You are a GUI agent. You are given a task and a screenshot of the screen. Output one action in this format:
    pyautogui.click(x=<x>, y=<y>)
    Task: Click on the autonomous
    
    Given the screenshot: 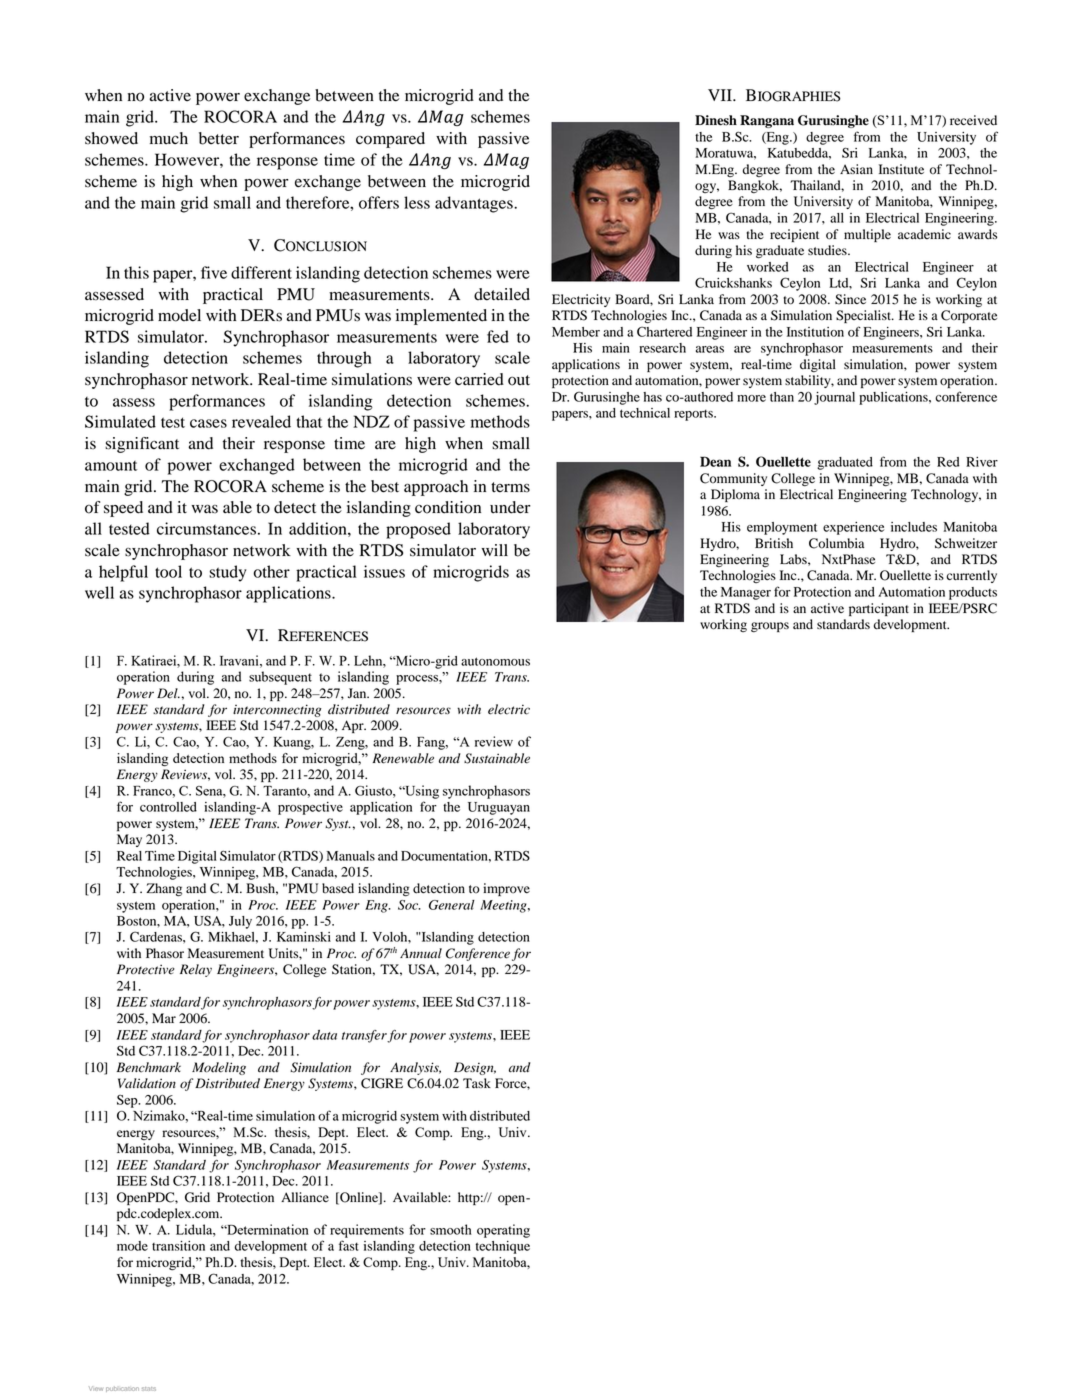 What is the action you would take?
    pyautogui.click(x=495, y=661)
